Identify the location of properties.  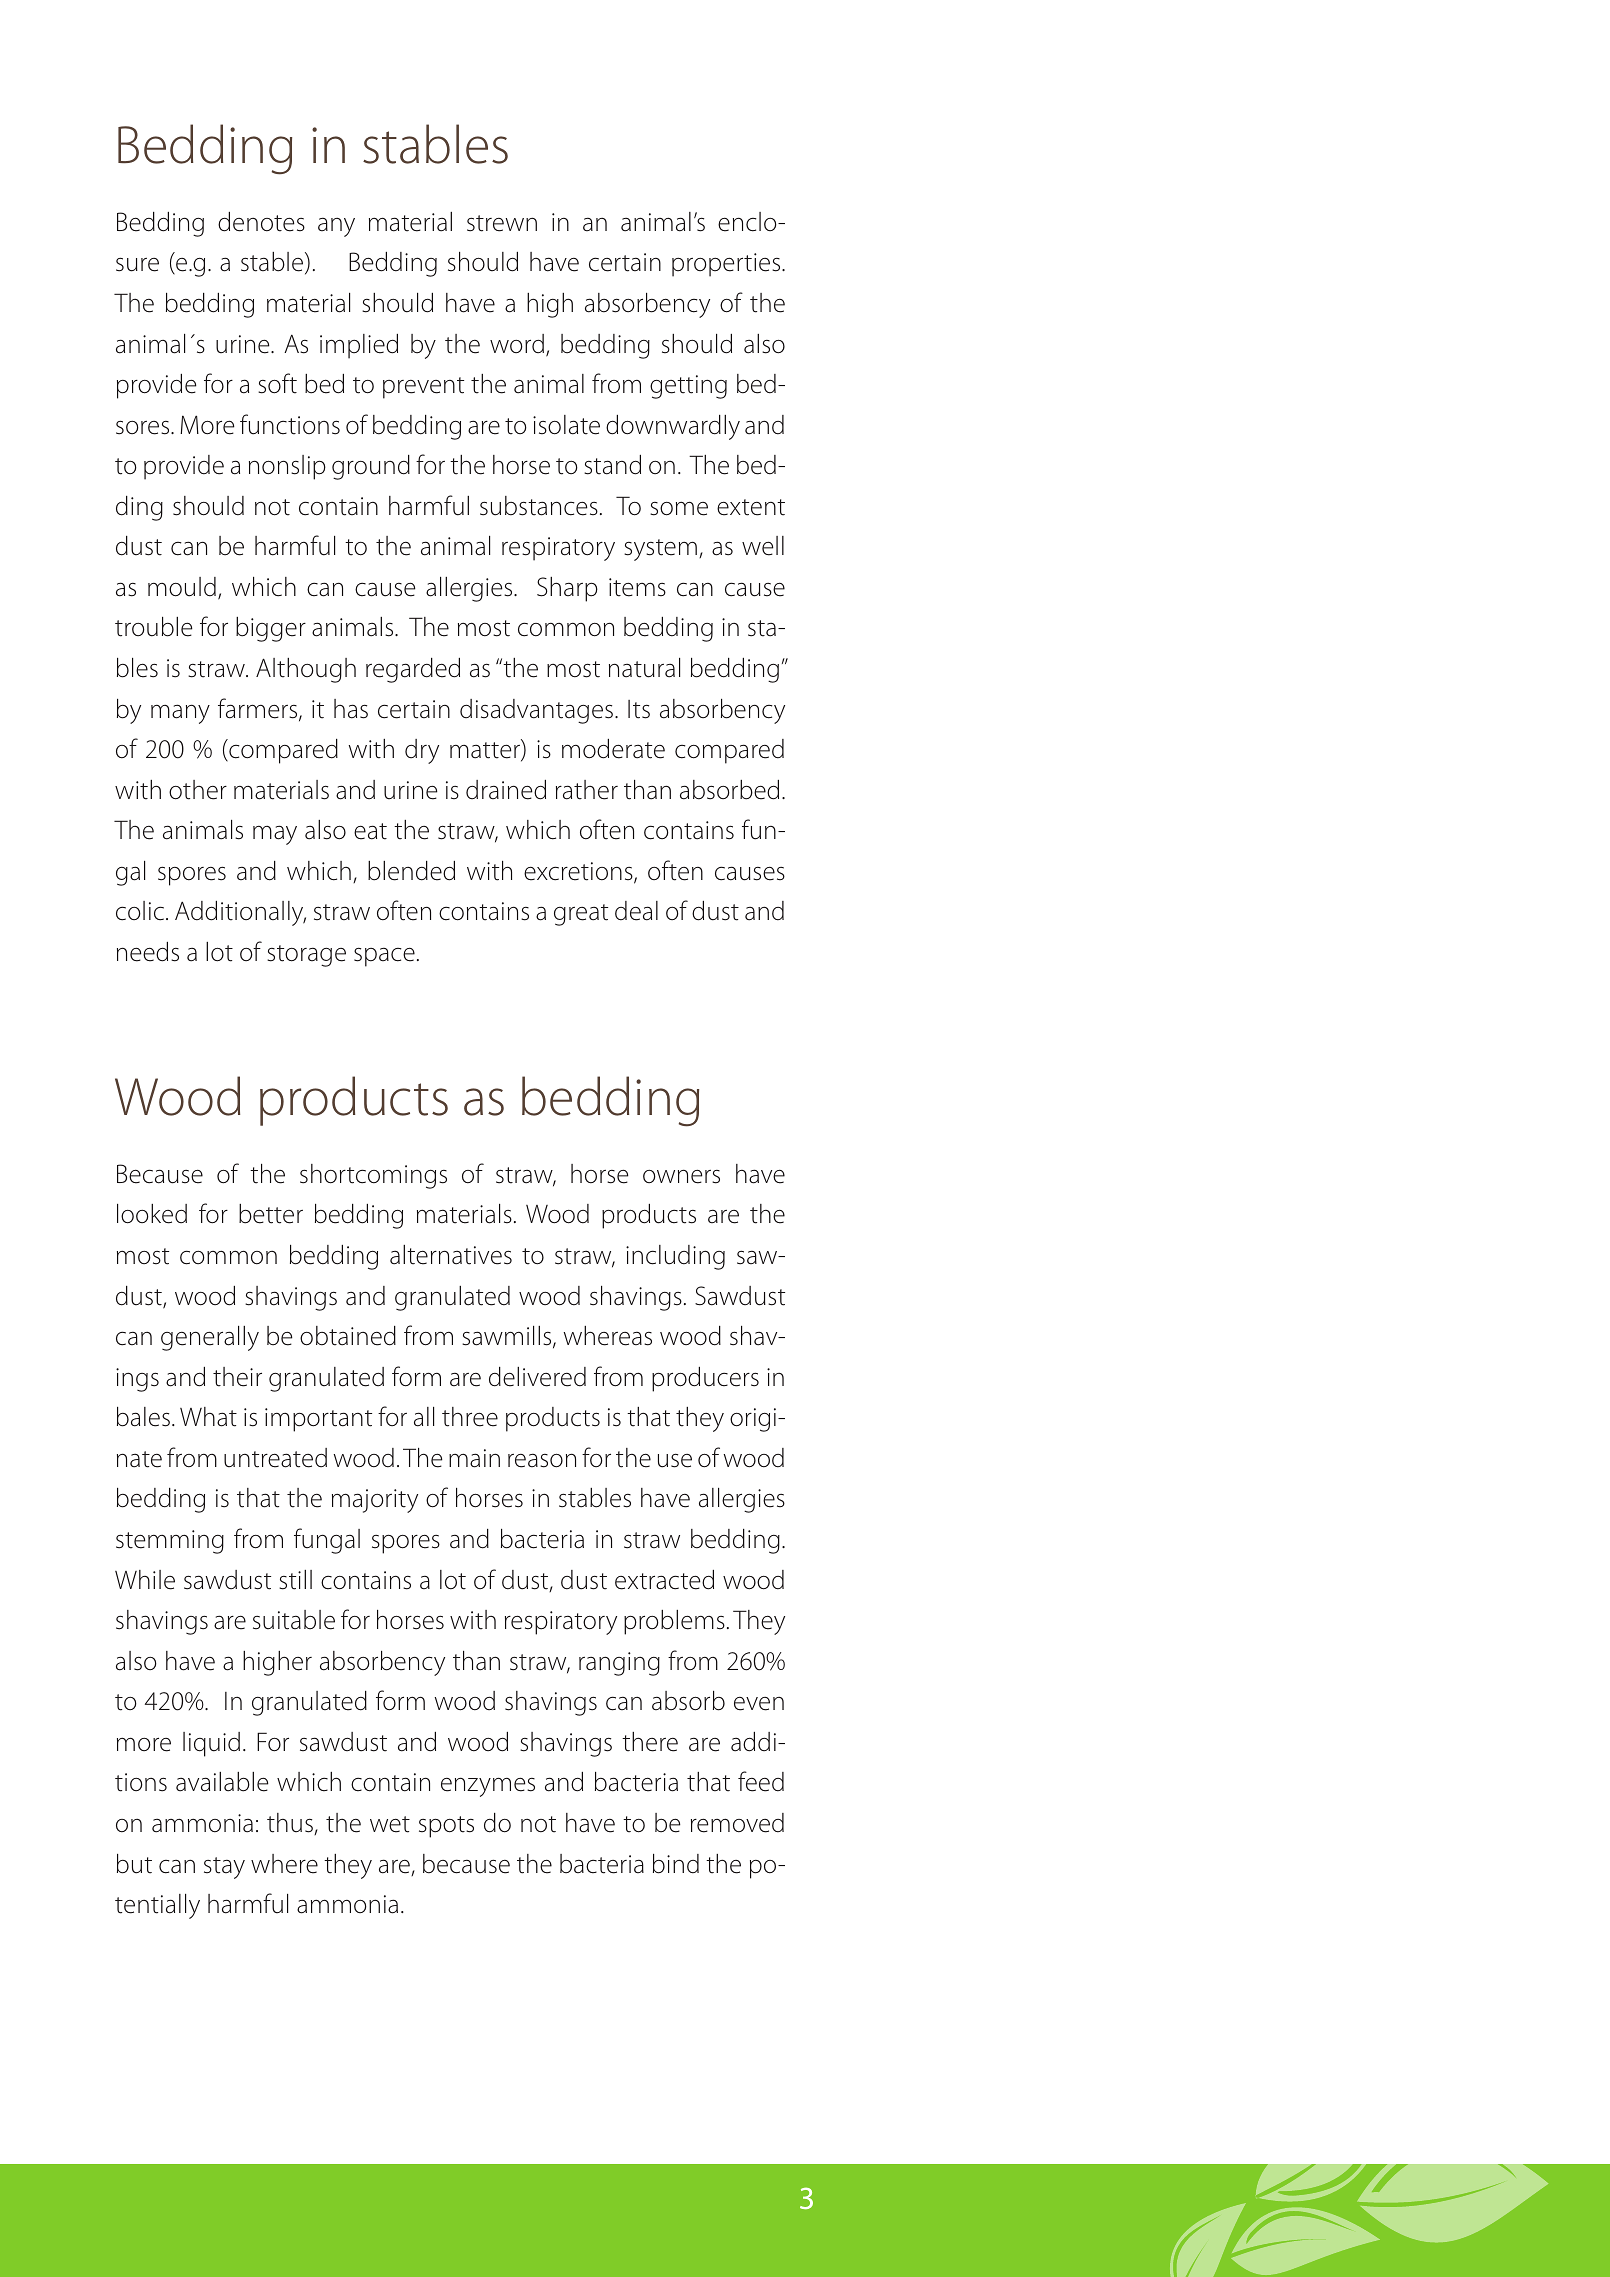
(727, 265).
